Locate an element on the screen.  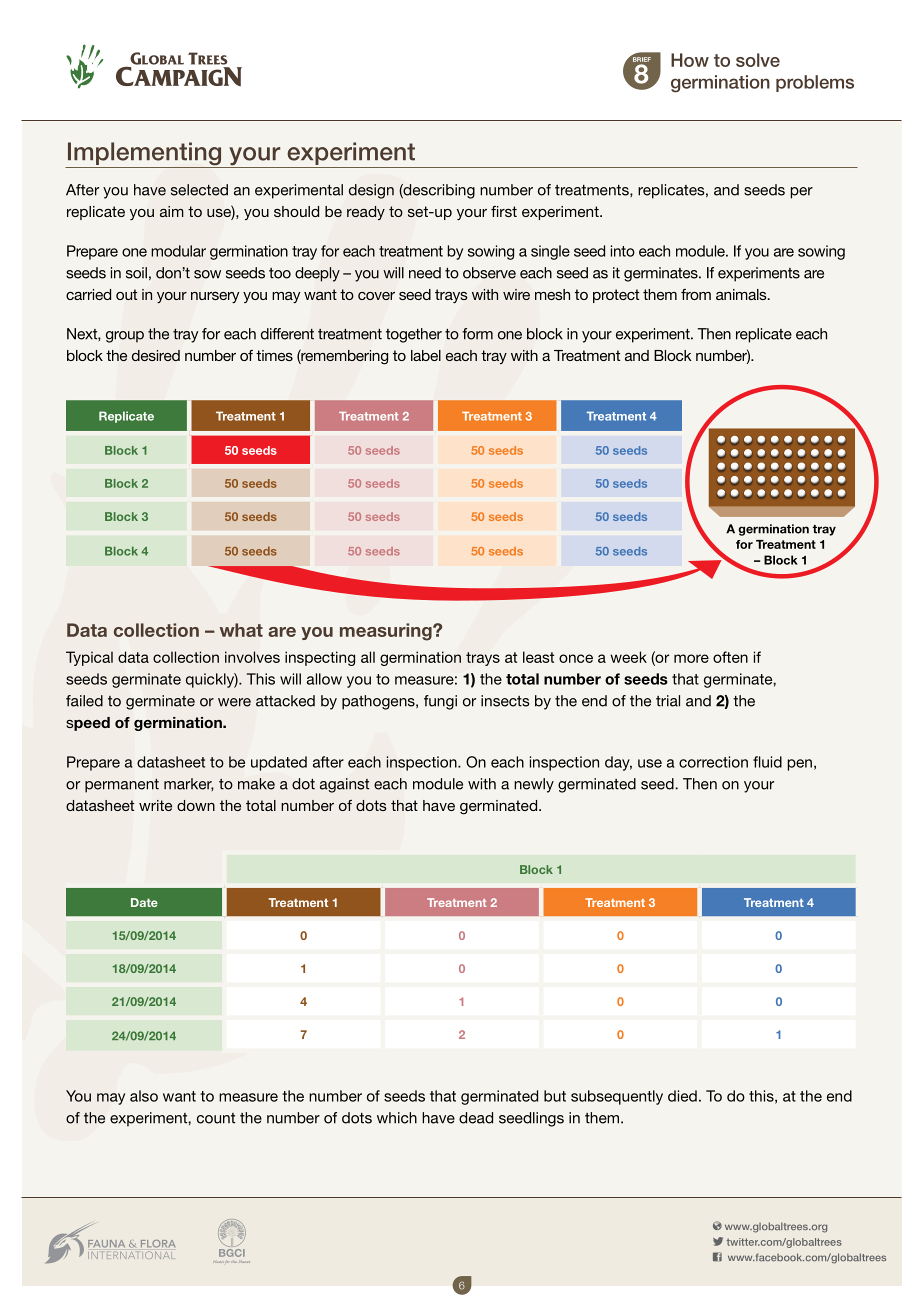
design is located at coordinates (371, 191).
